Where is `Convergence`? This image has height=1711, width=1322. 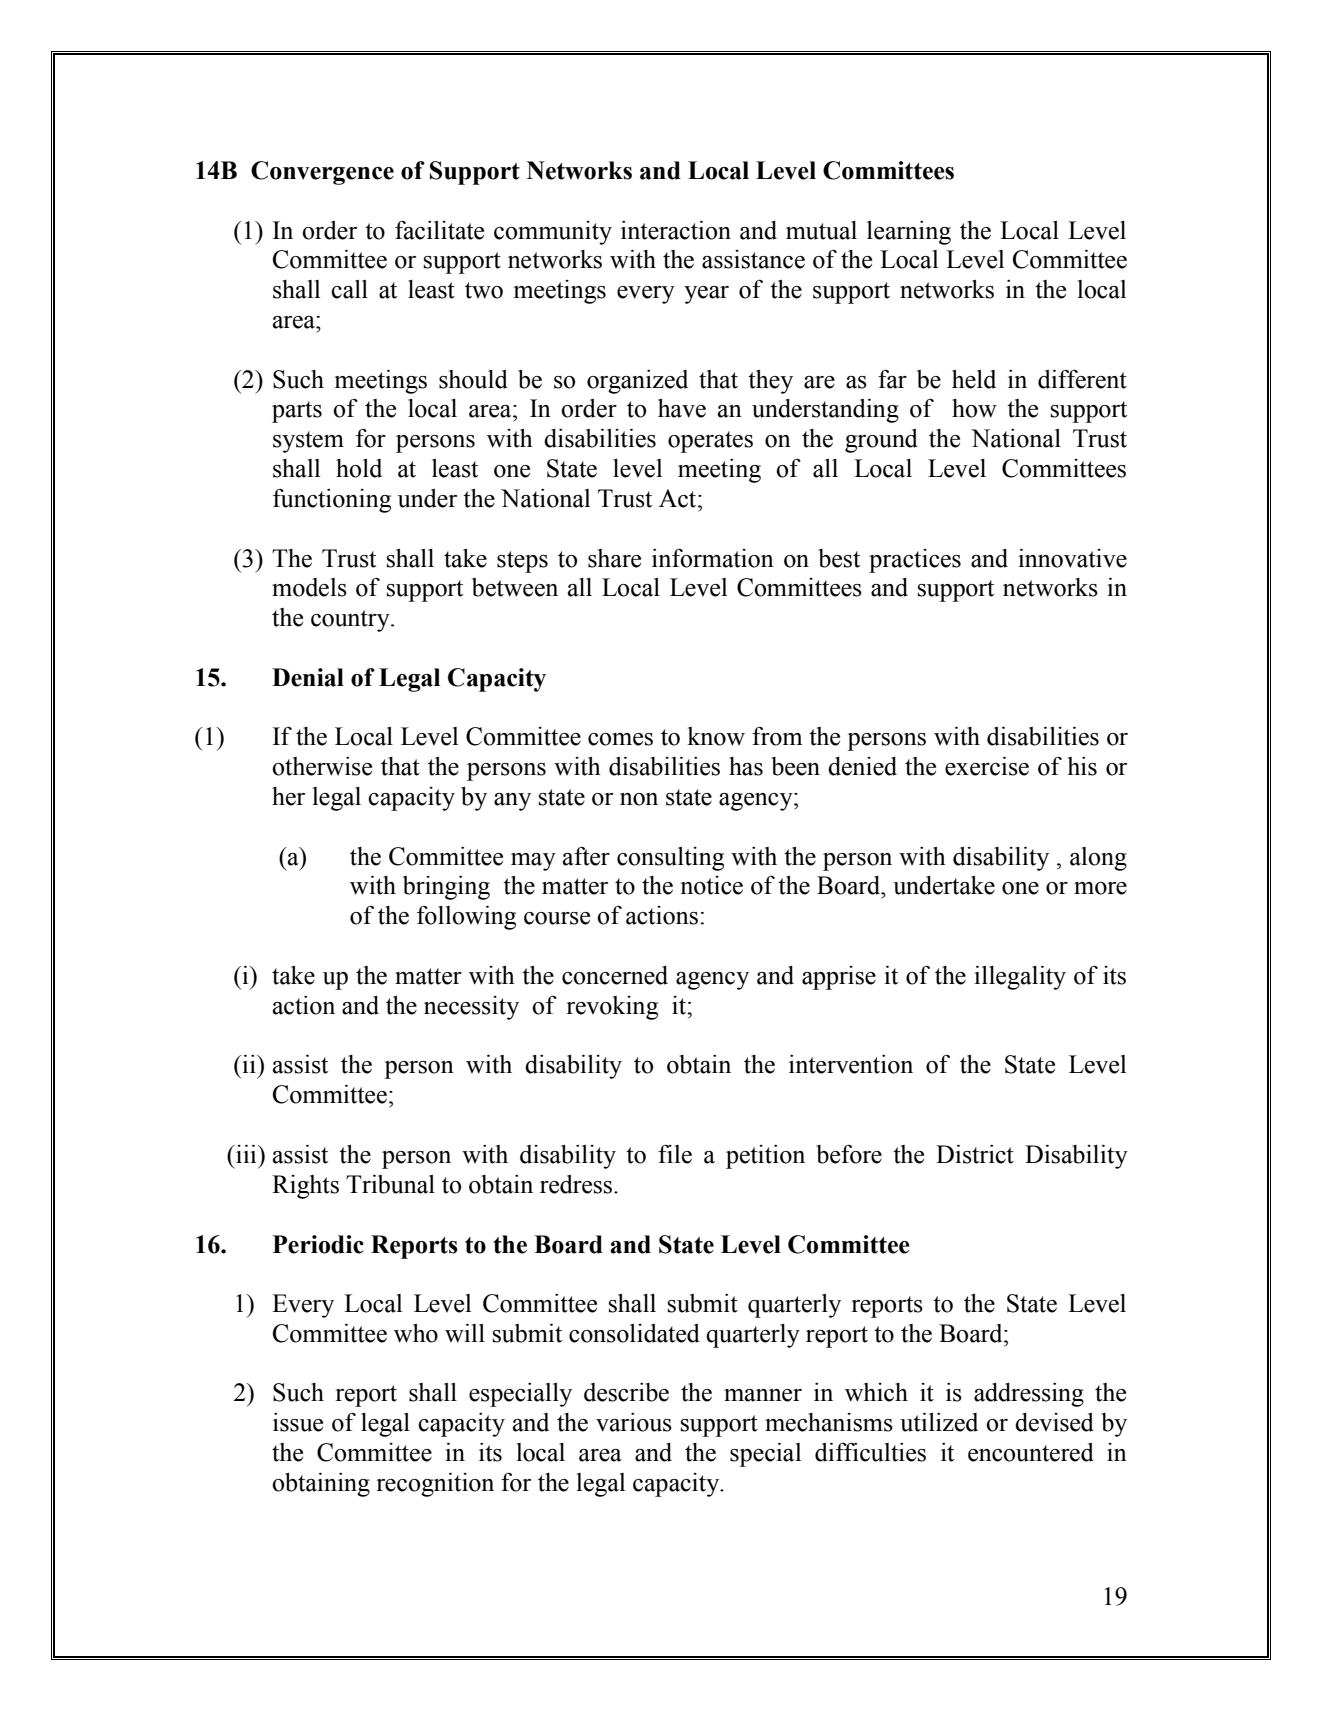
Convergence is located at coordinates (322, 173).
